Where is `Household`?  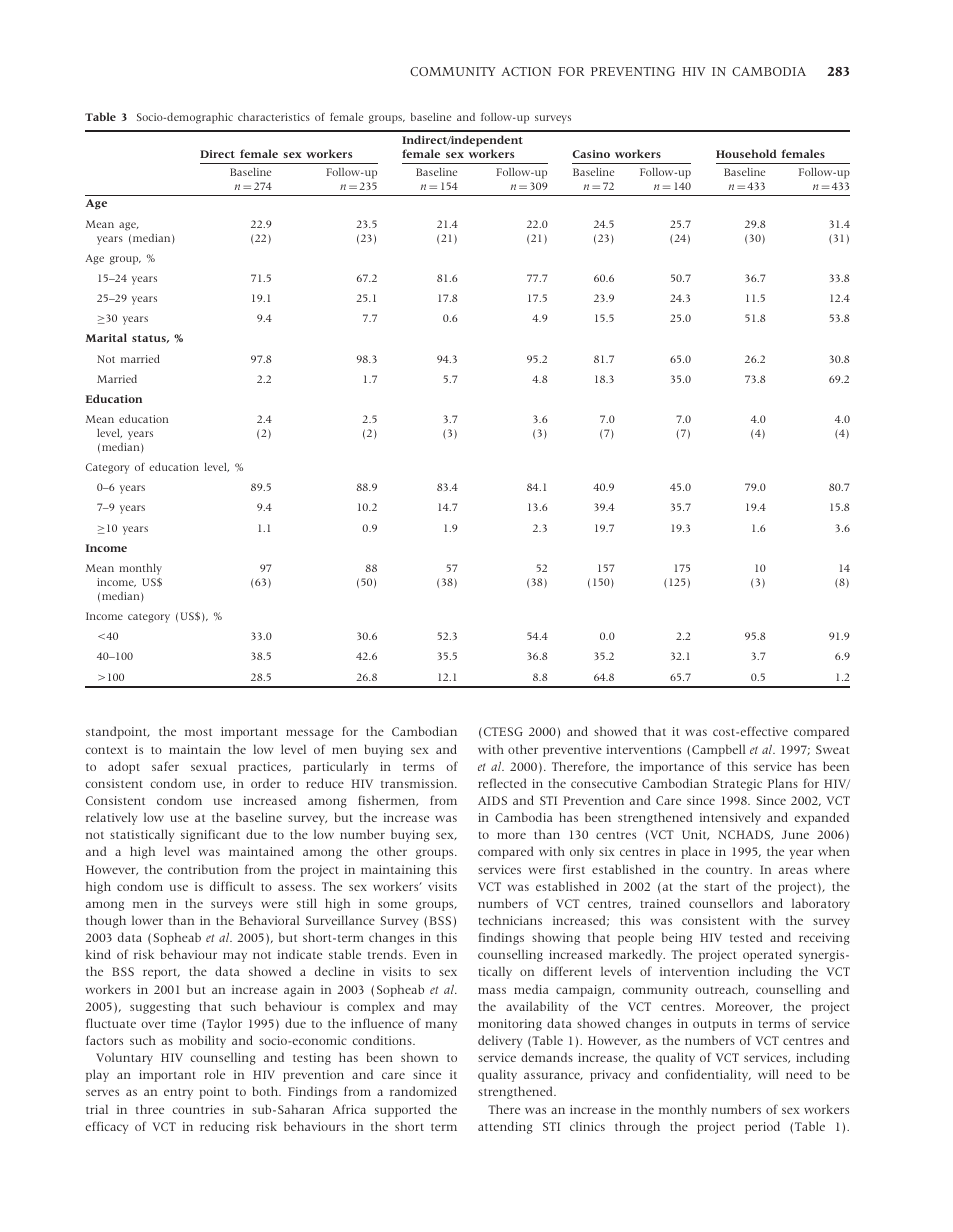
Household is located at coordinates (746, 153).
